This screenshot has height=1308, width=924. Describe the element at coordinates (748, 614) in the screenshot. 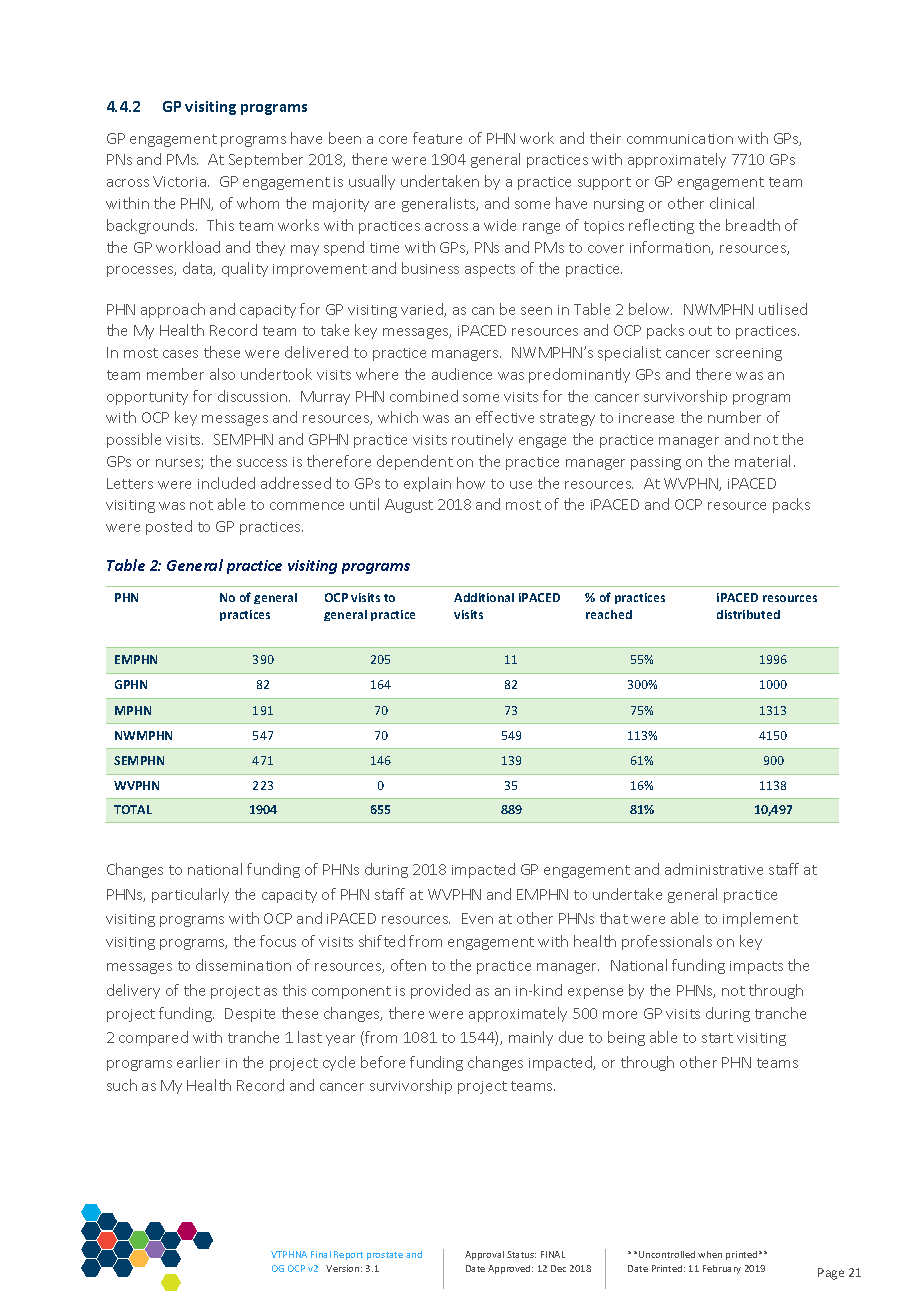

I see `distributed` at that location.
